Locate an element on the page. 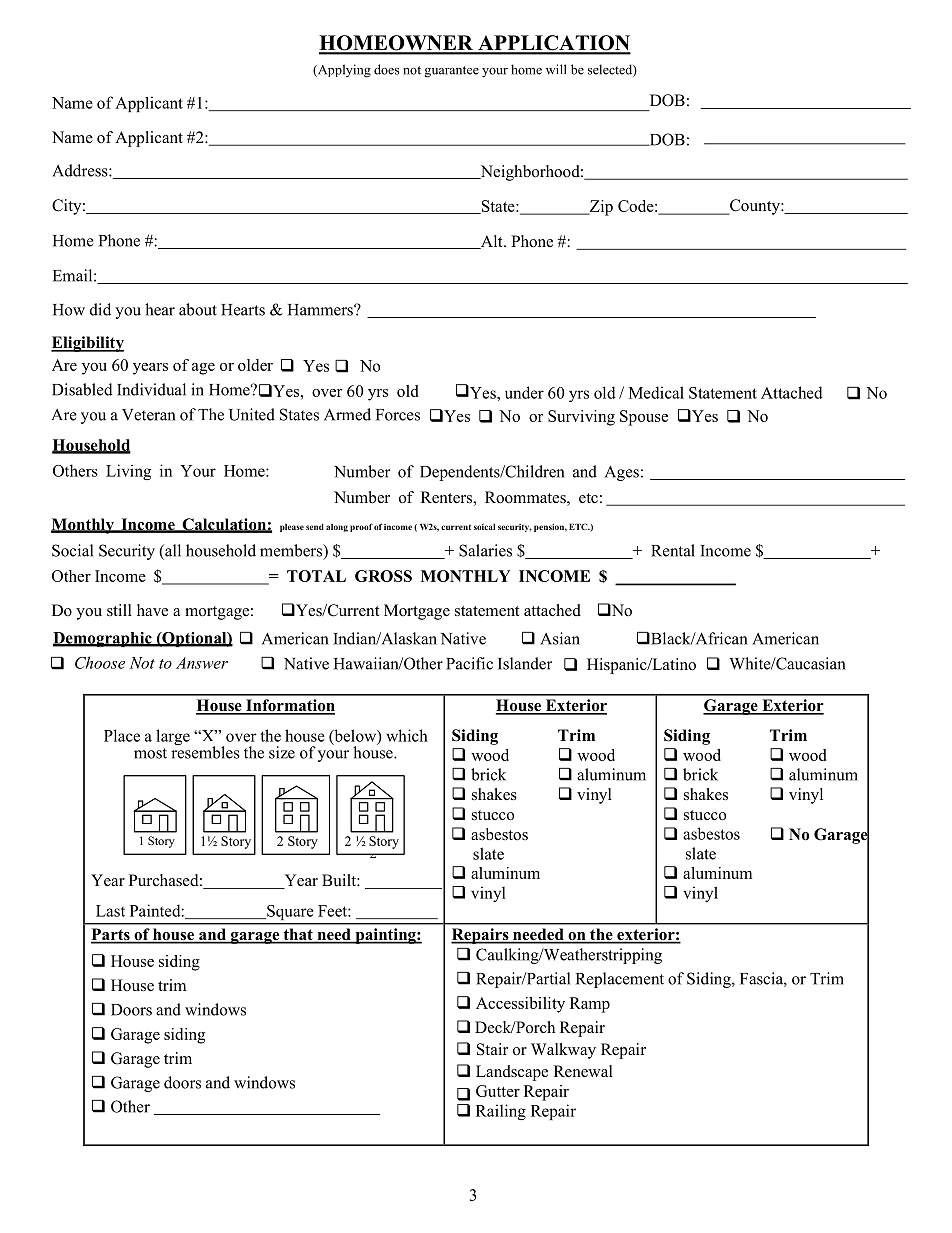 Image resolution: width=952 pixels, height=1233 pixels. Last is located at coordinates (110, 911).
